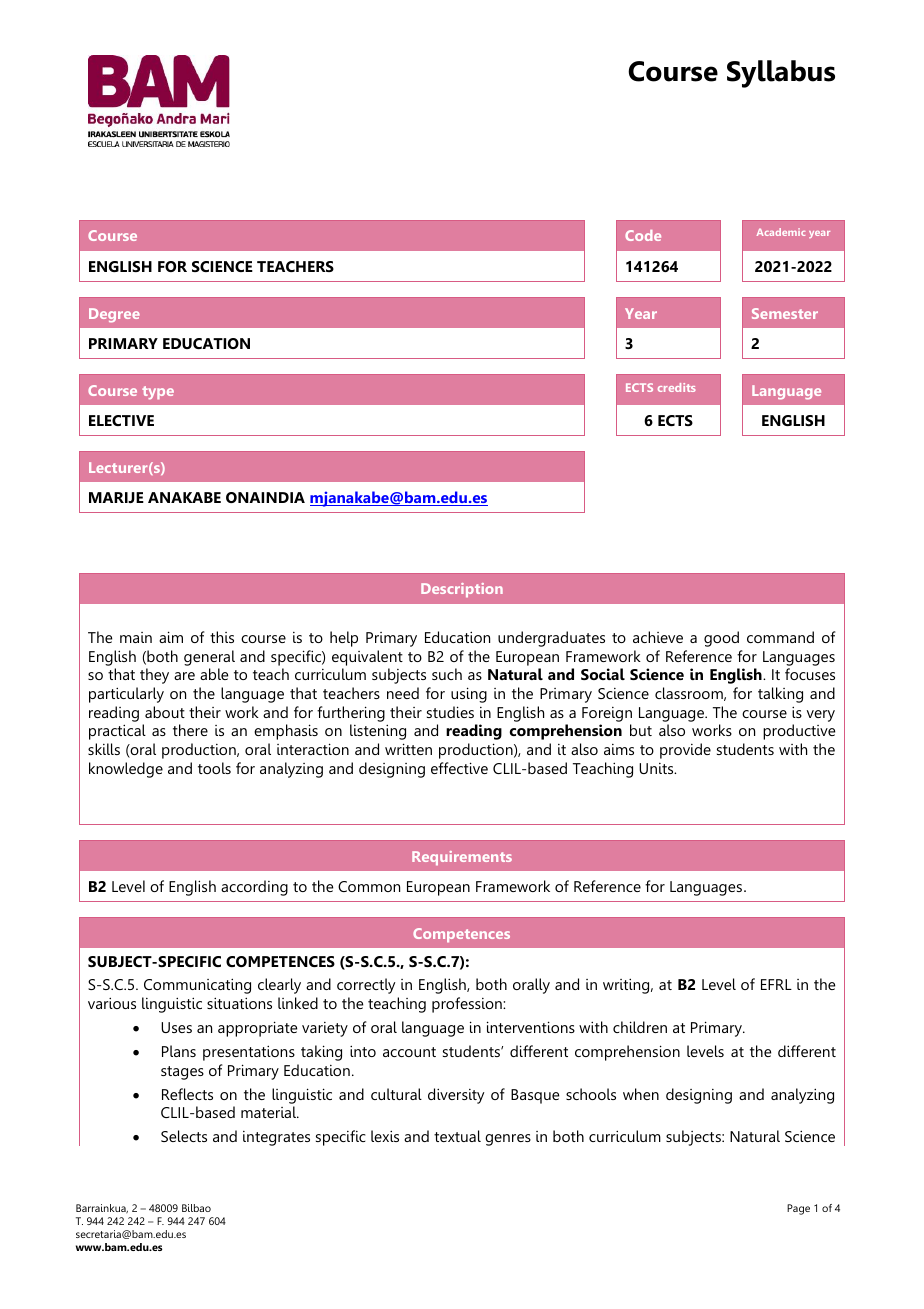 The width and height of the screenshot is (924, 1309). Describe the element at coordinates (457, 1136) in the screenshot. I see `textual` at that location.
